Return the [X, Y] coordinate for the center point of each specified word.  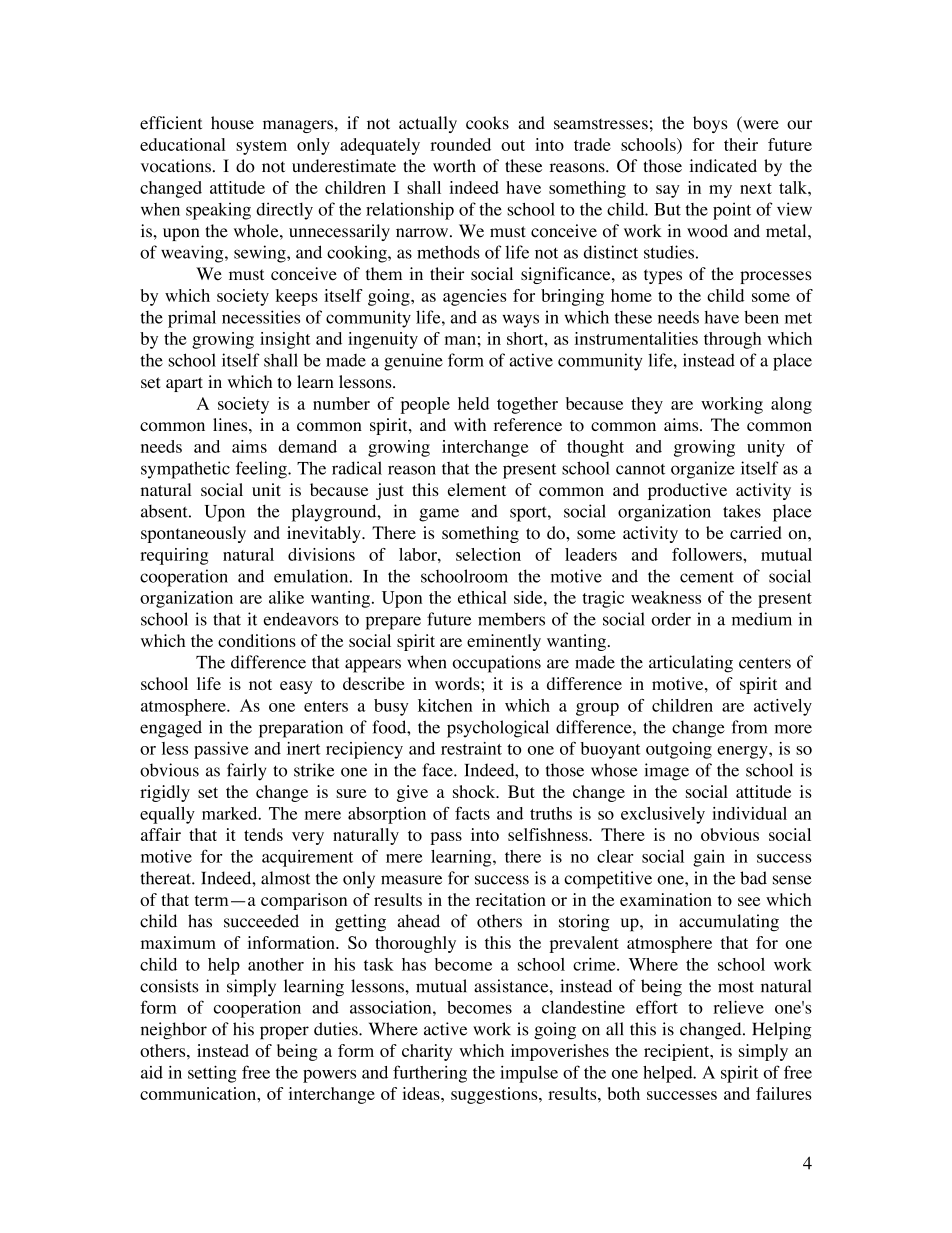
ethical [482, 597]
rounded [460, 144]
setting [212, 1074]
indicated [723, 166]
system [261, 147]
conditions [257, 640]
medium [762, 619]
